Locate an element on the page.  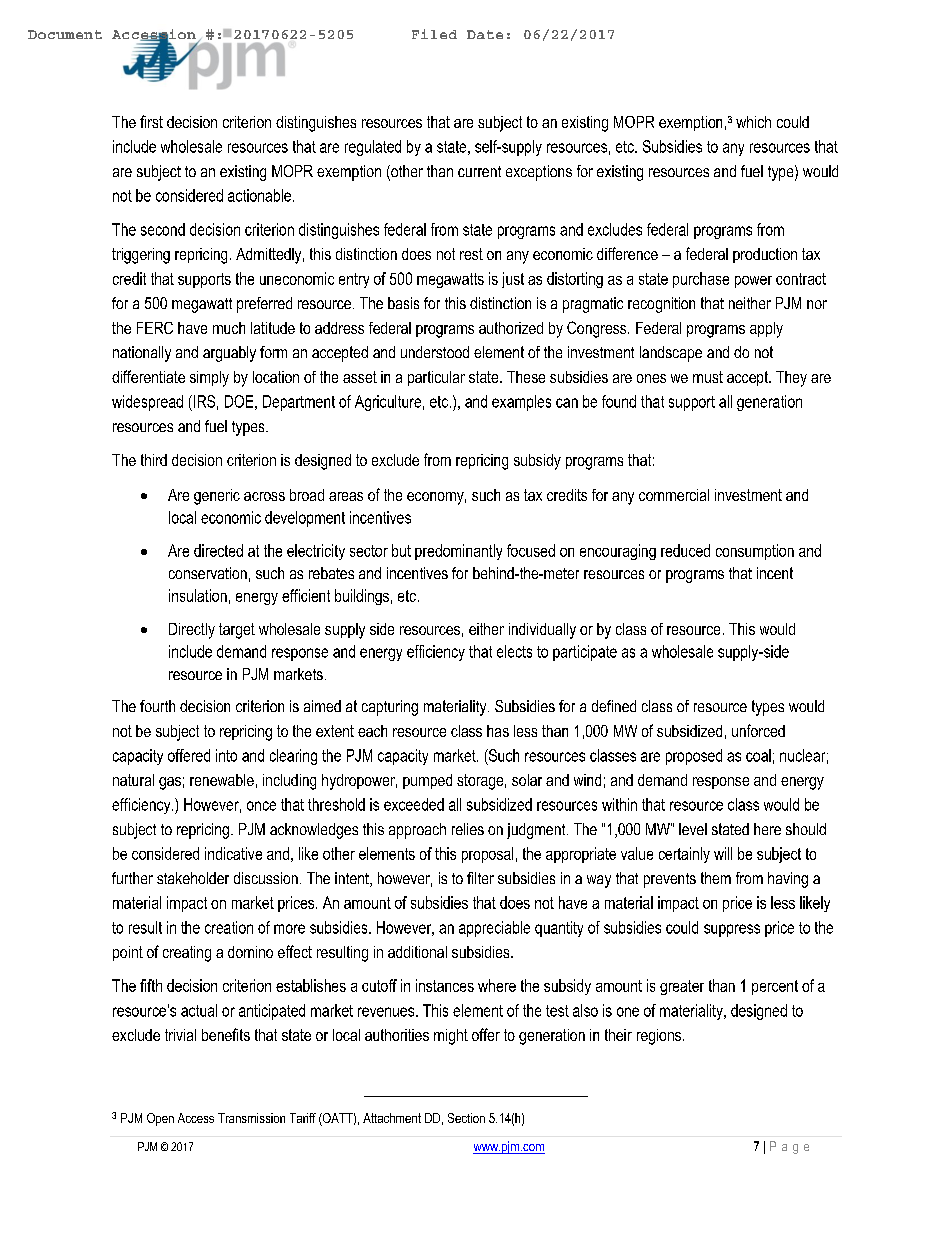
widespread is located at coordinates (147, 403).
